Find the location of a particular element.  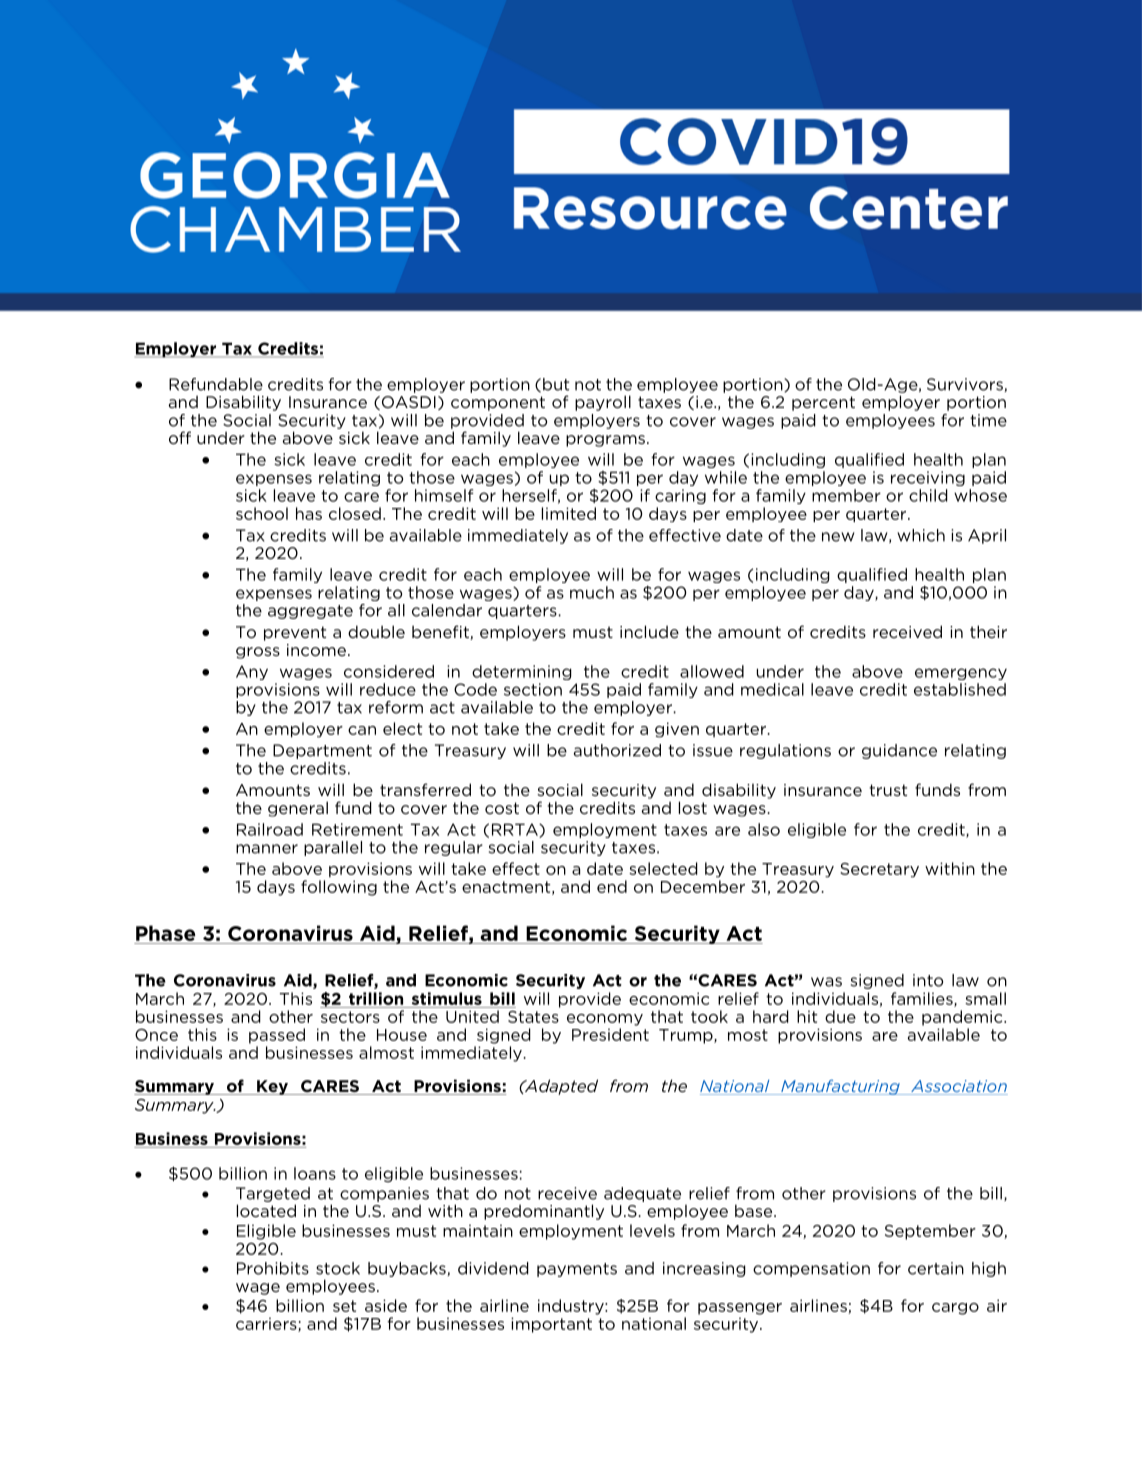

off is located at coordinates (180, 437).
